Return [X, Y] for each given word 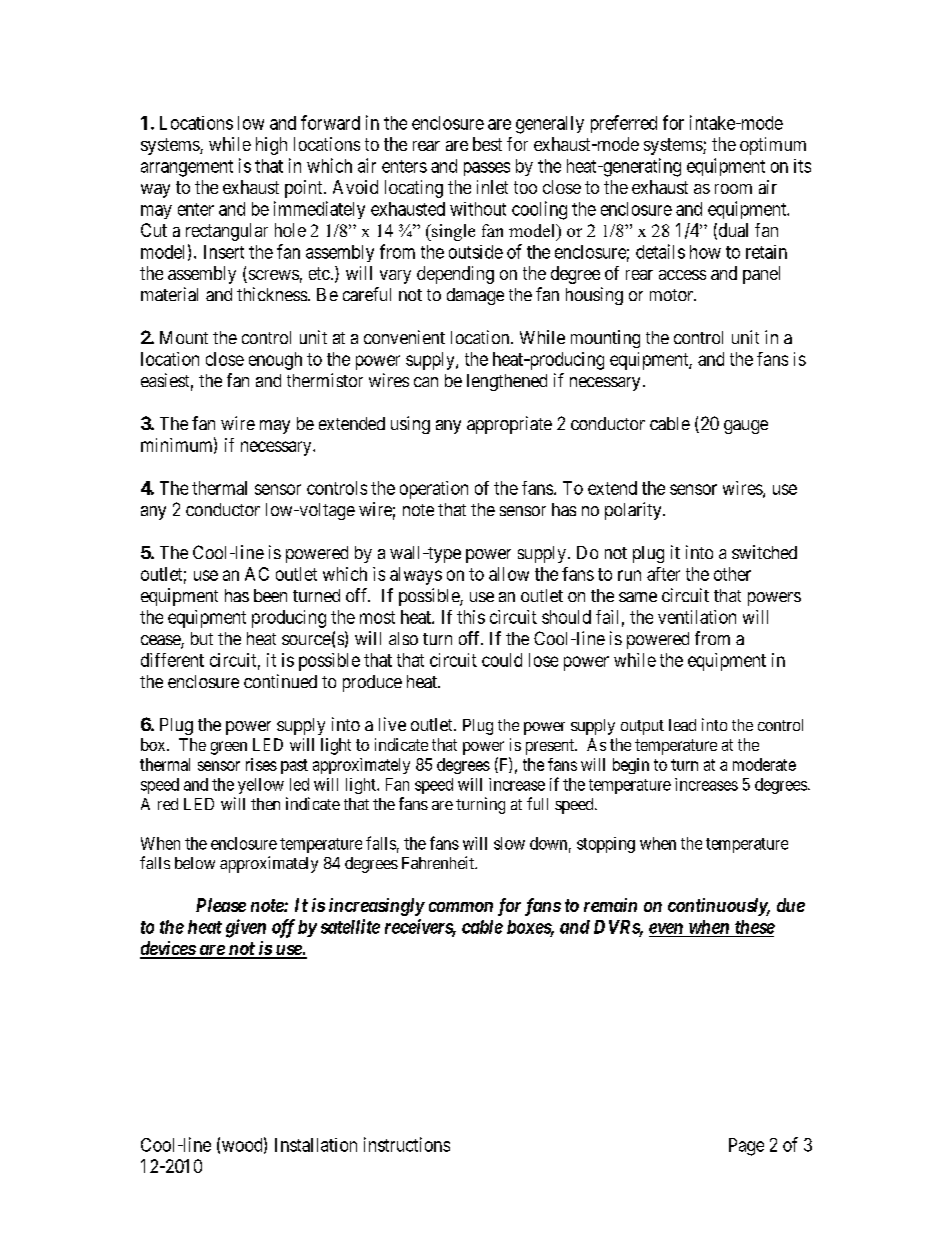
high [271, 146]
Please [221, 905]
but [202, 638]
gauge [746, 427]
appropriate [509, 425]
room [733, 189]
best [487, 144]
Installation [316, 1145]
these [755, 927]
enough [275, 361]
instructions [407, 1144]
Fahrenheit [439, 862]
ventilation [697, 617]
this [471, 617]
